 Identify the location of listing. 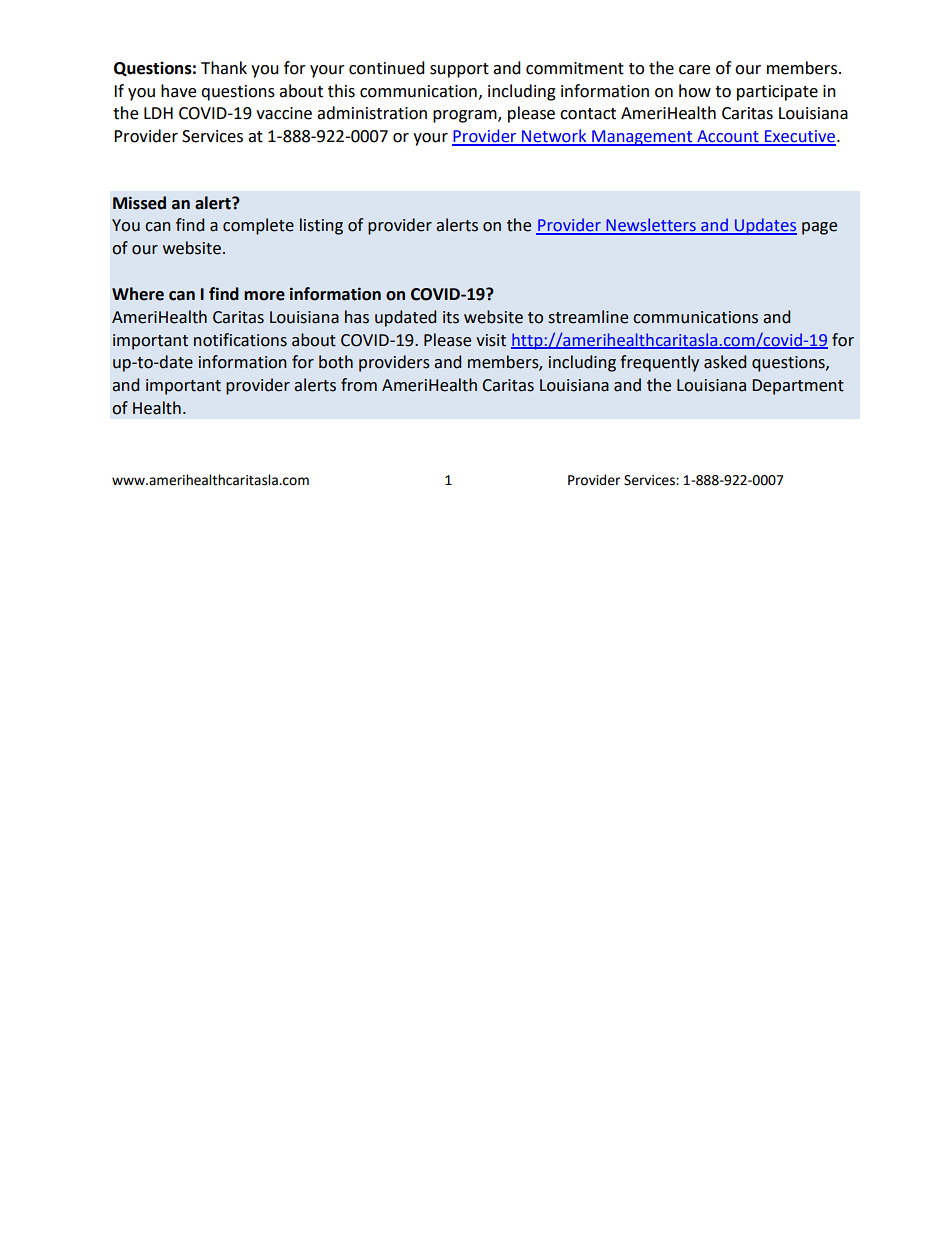
(321, 226).
